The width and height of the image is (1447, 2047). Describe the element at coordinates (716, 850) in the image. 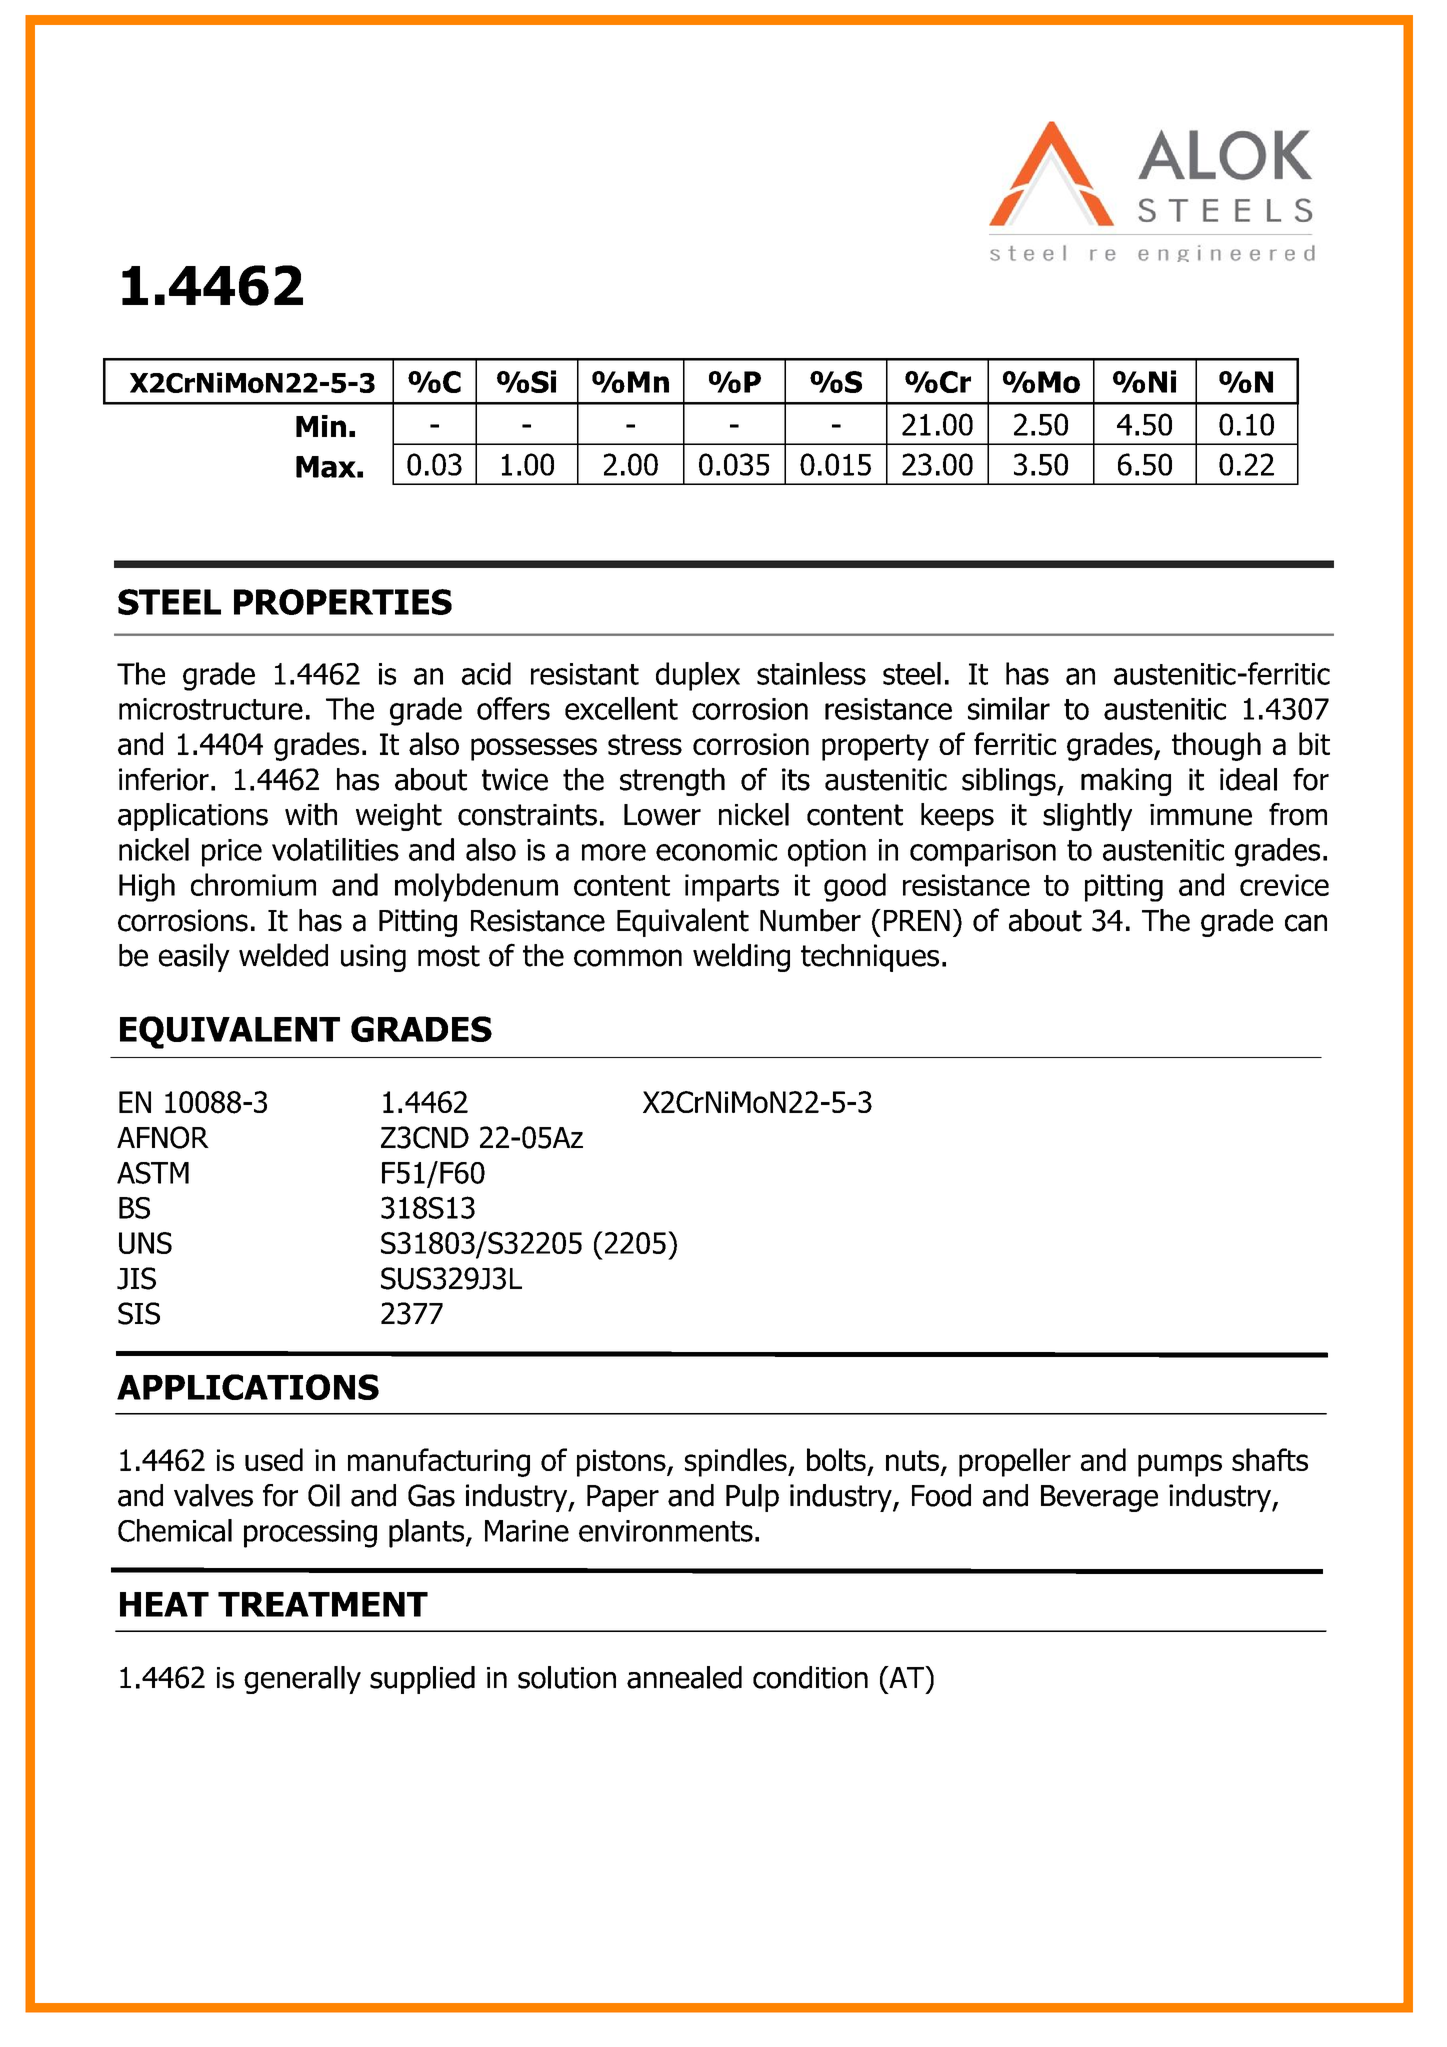

I see `economic` at that location.
